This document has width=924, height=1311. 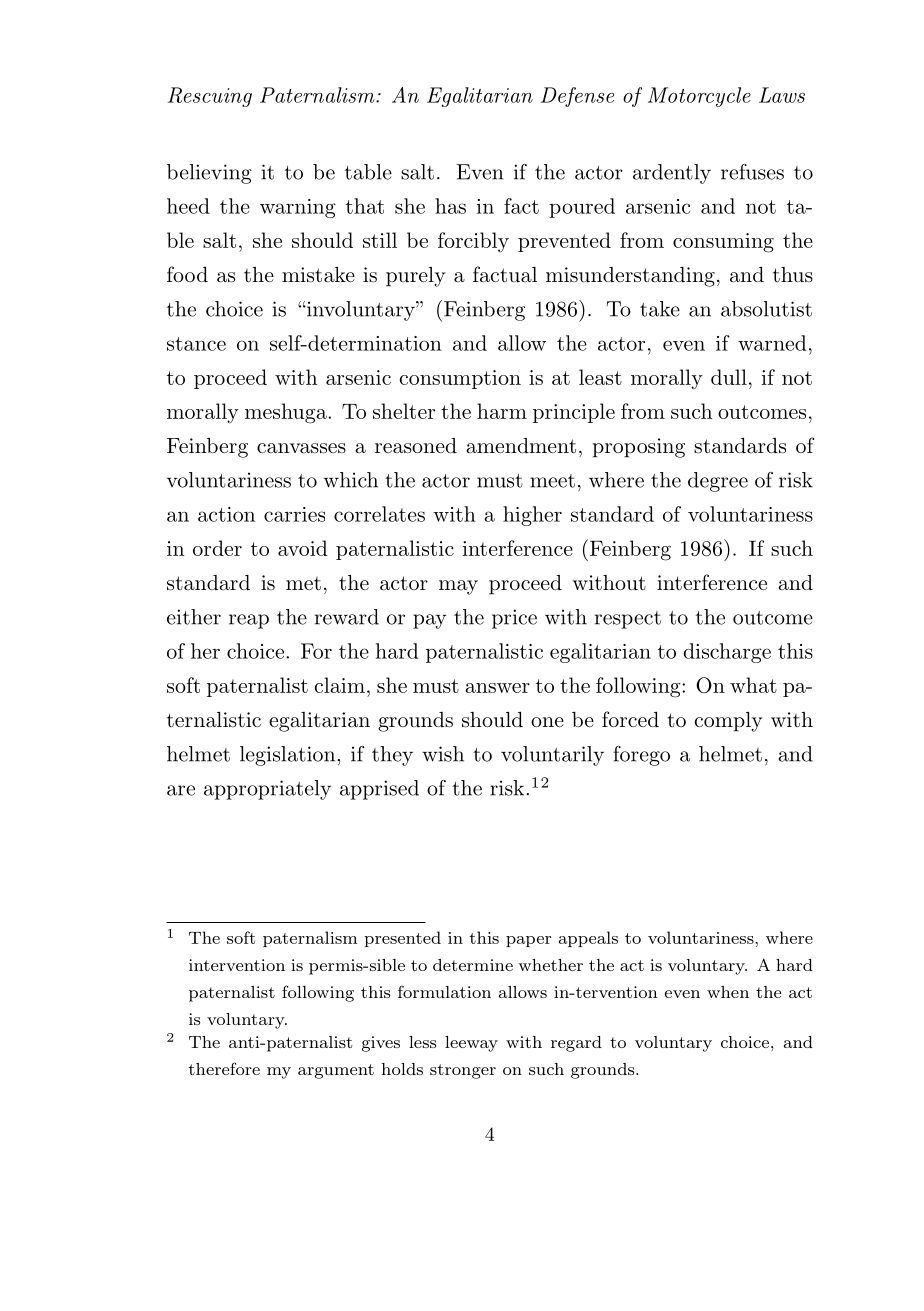 I want to click on dull, so click(x=729, y=377).
